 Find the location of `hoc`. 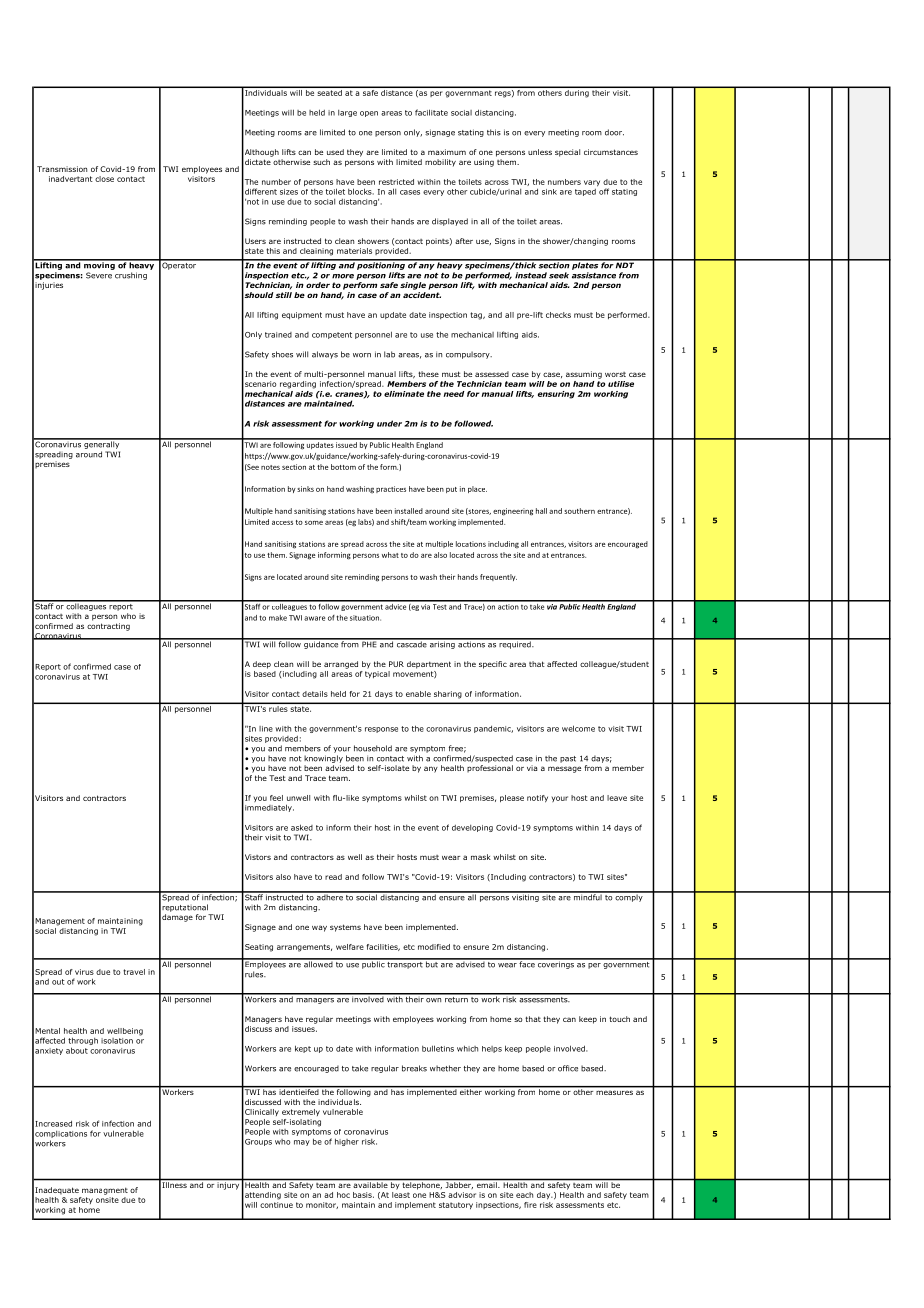

hoc is located at coordinates (343, 1195).
